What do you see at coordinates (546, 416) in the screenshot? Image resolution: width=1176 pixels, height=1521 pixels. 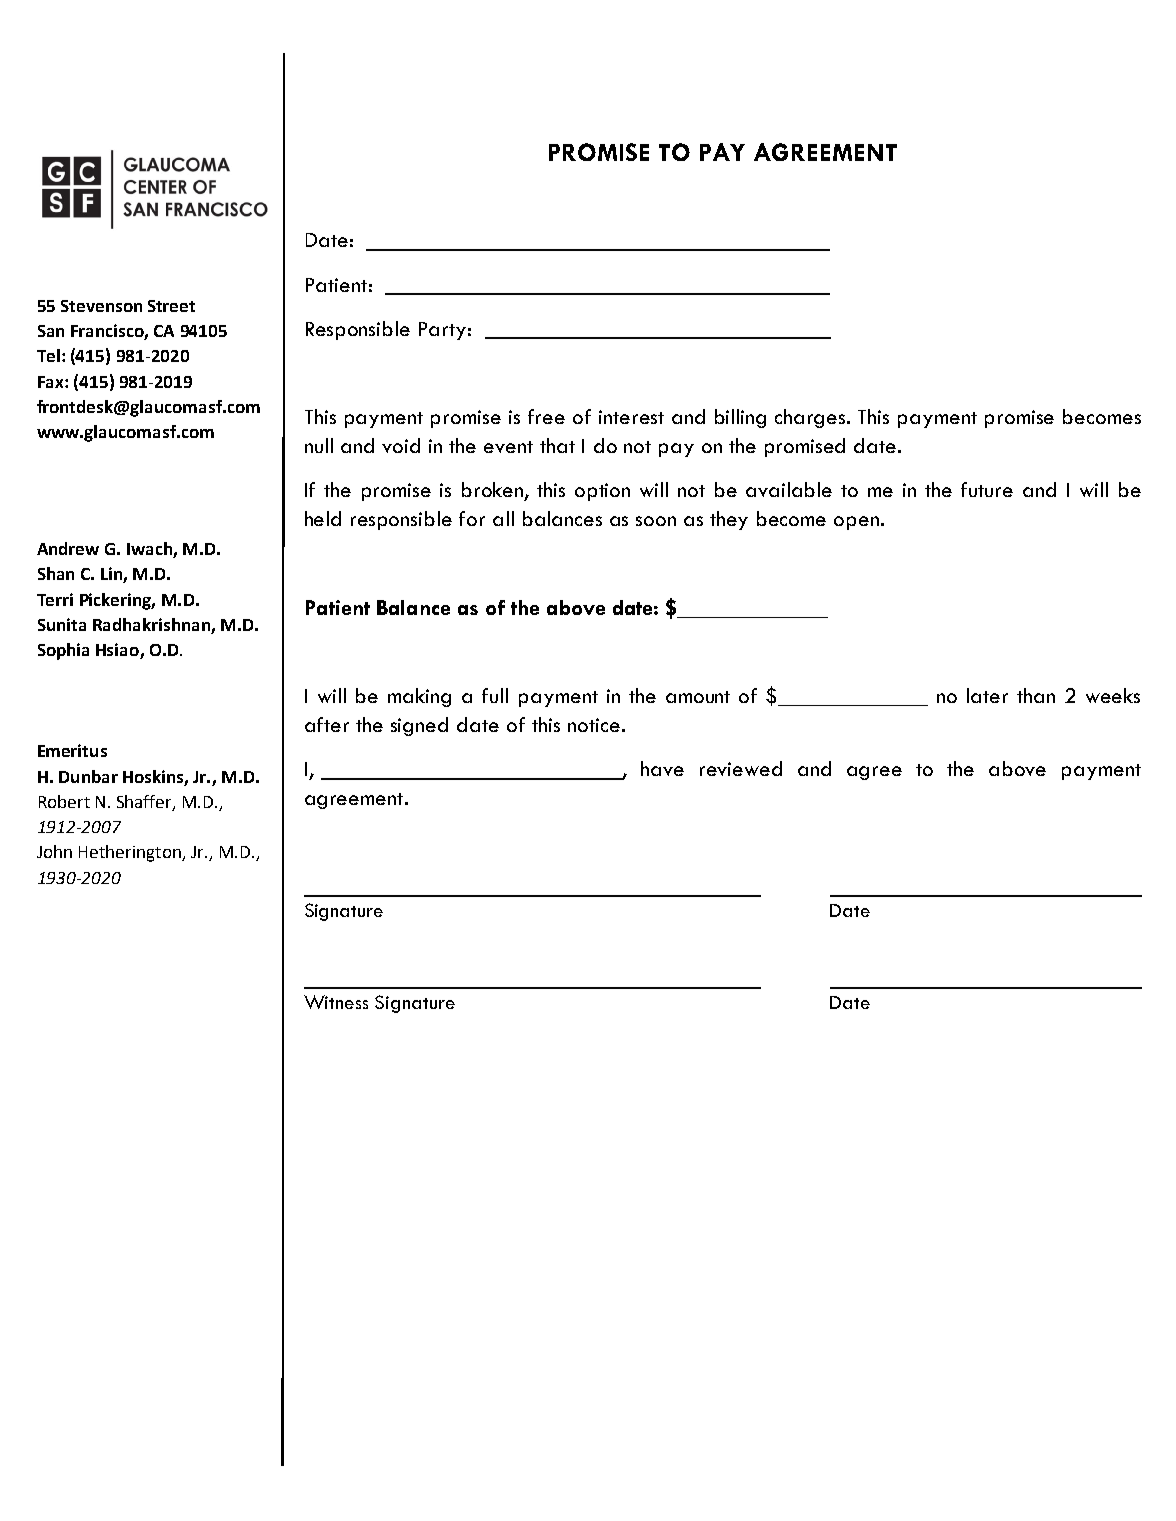 I see `free` at bounding box center [546, 416].
